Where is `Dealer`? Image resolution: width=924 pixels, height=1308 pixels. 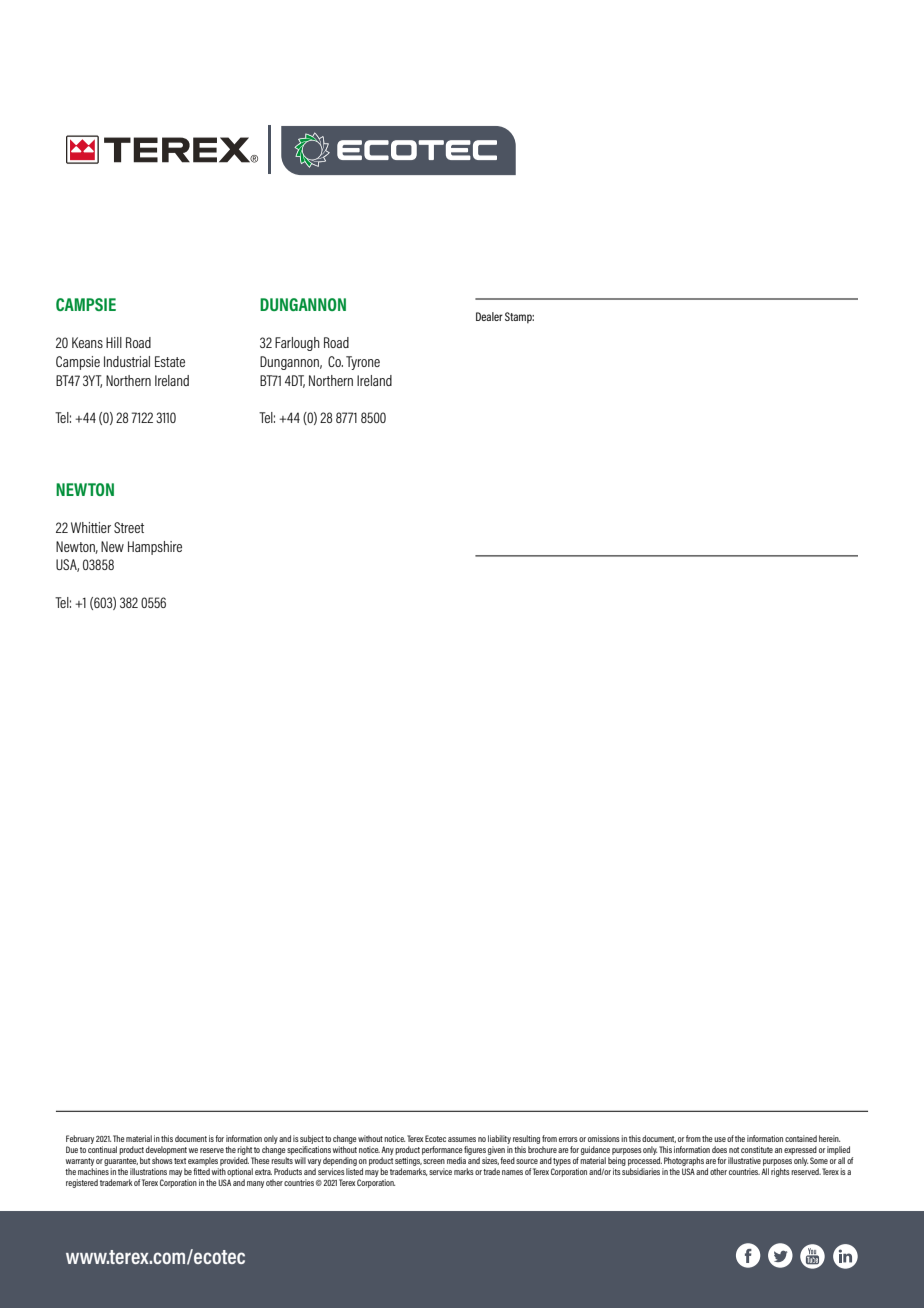
Dealer is located at coordinates (489, 316).
